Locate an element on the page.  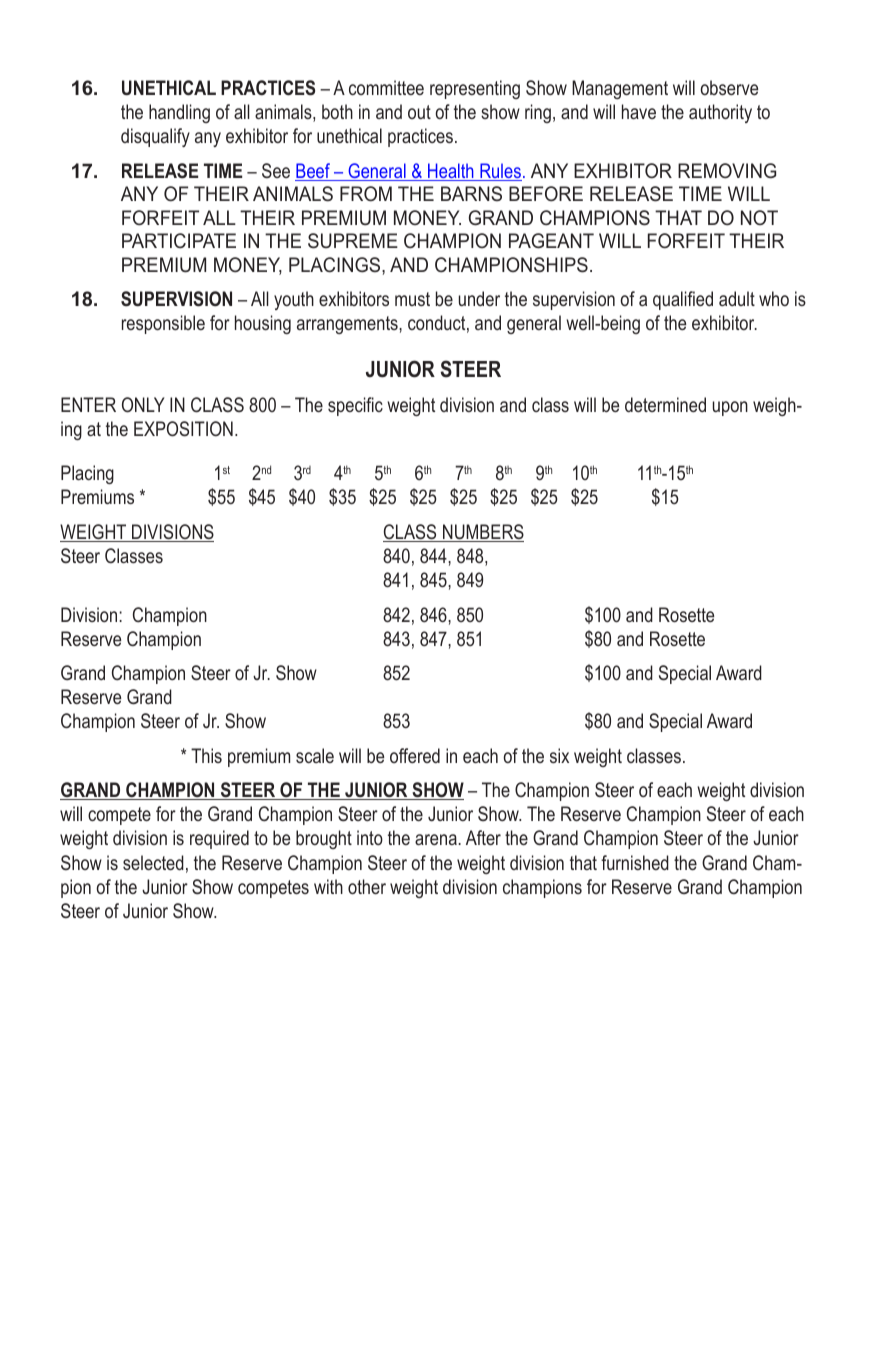
NUMBERS is located at coordinates (482, 533).
